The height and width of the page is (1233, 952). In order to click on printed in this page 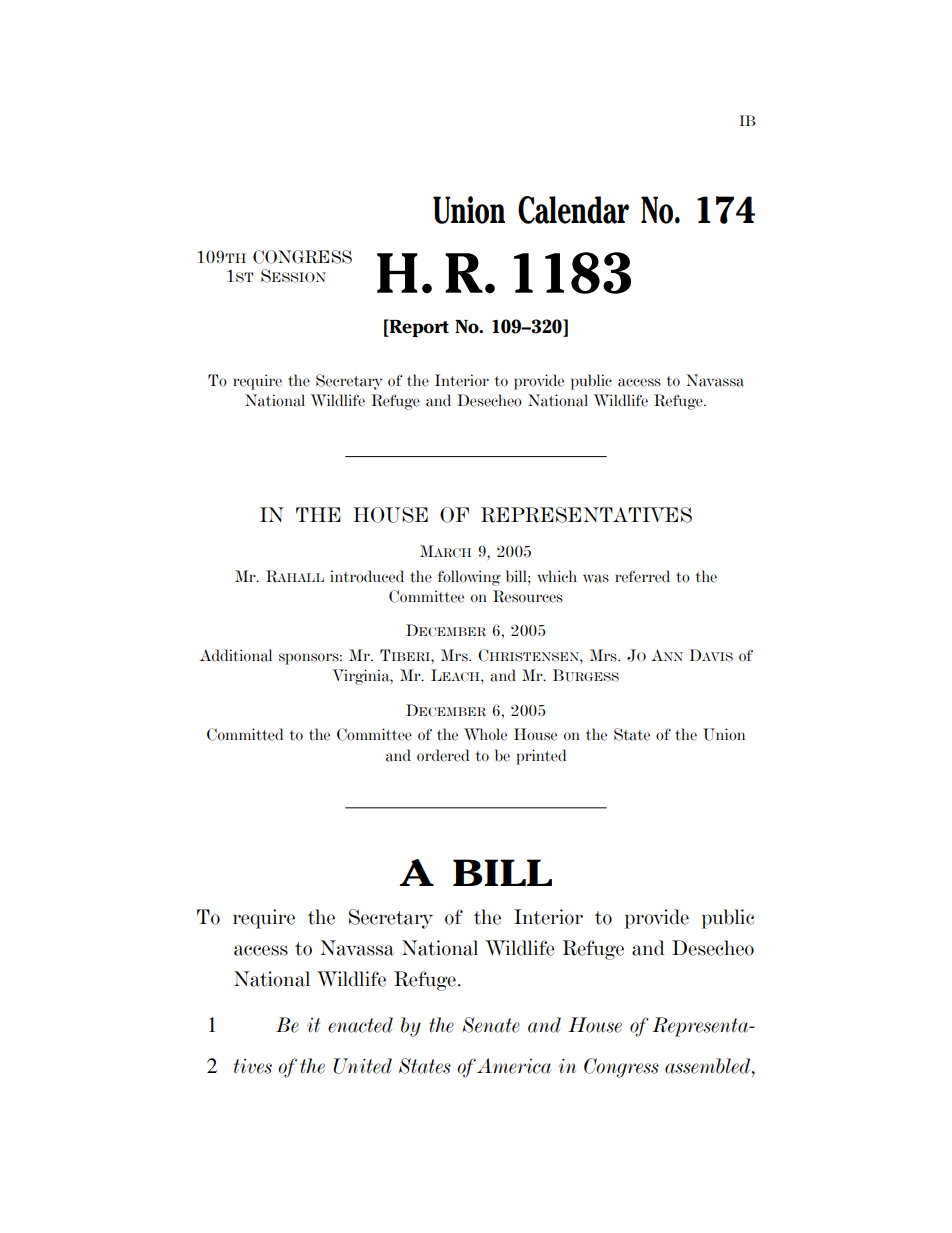, I will do `click(541, 757)`.
